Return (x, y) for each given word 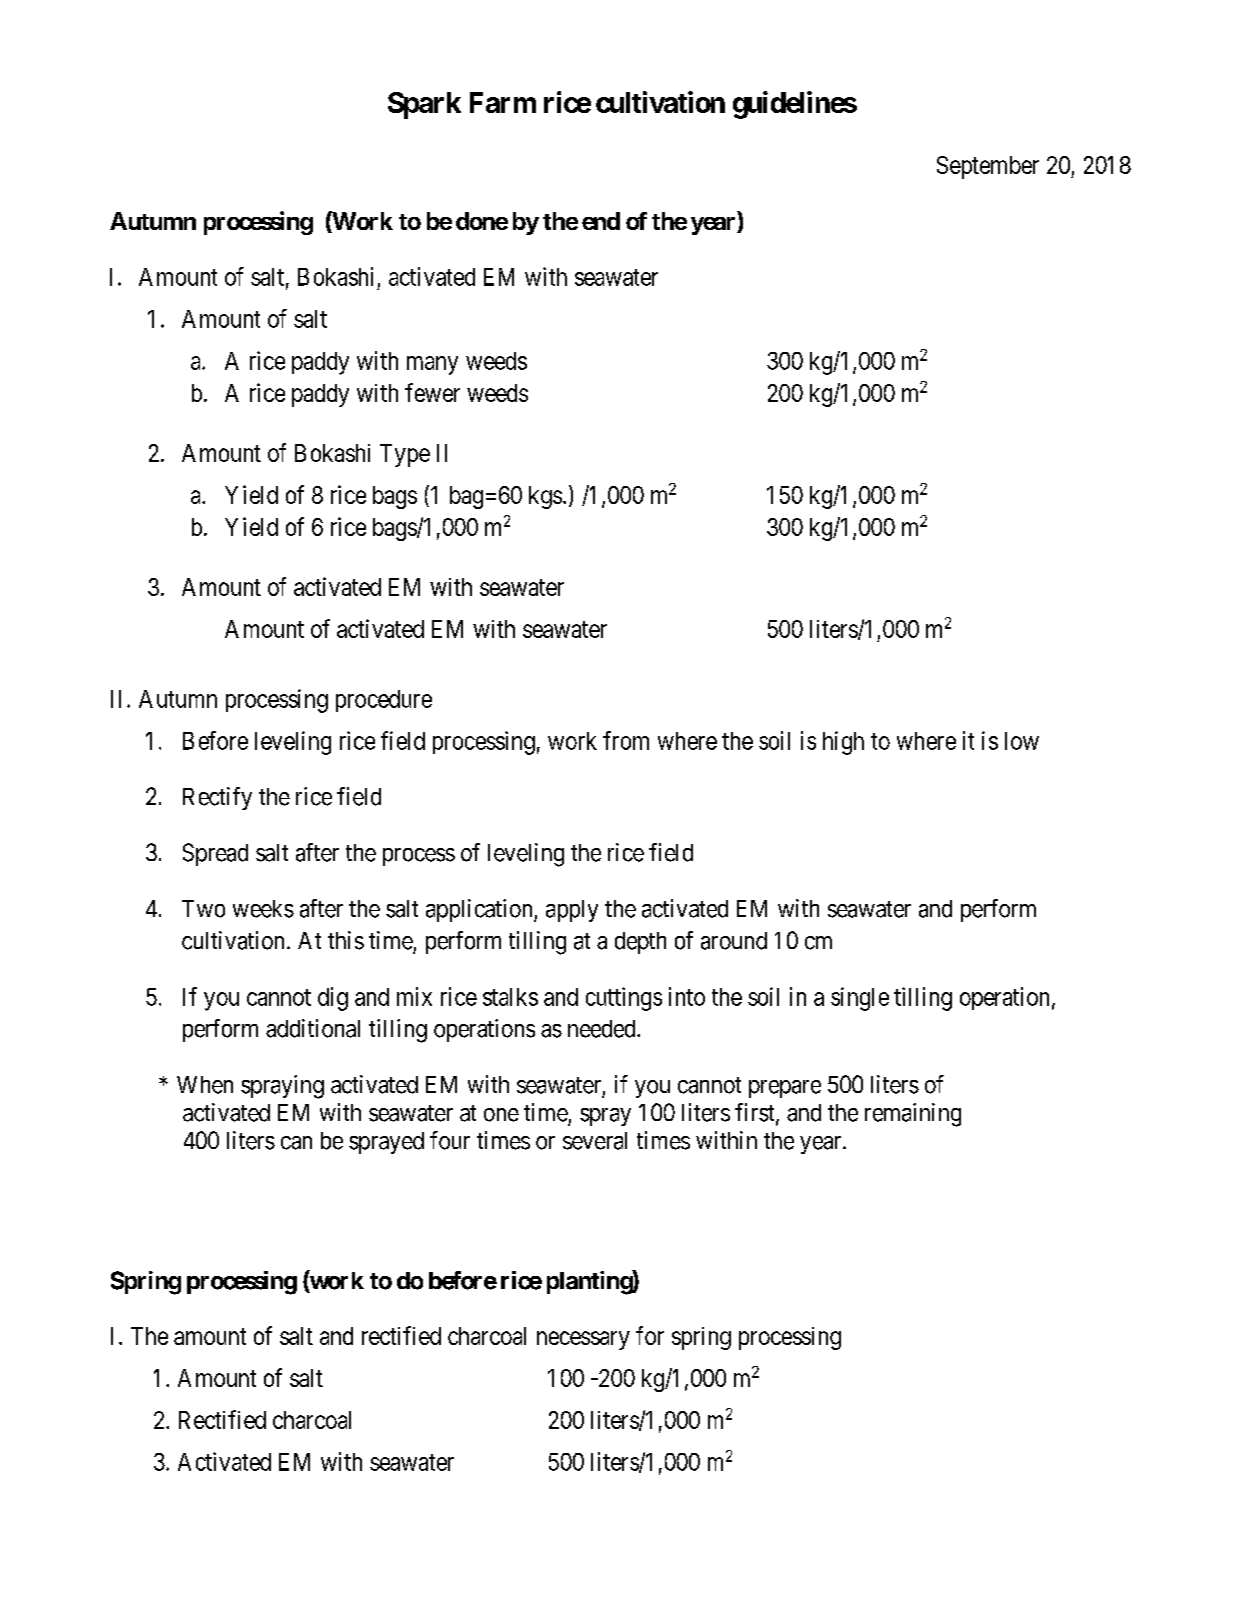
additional (313, 1028)
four (450, 1140)
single (860, 999)
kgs (545, 497)
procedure (384, 701)
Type (405, 455)
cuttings (624, 999)
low (1022, 741)
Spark (424, 105)
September (988, 167)
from (626, 740)
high (843, 743)
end (601, 221)
